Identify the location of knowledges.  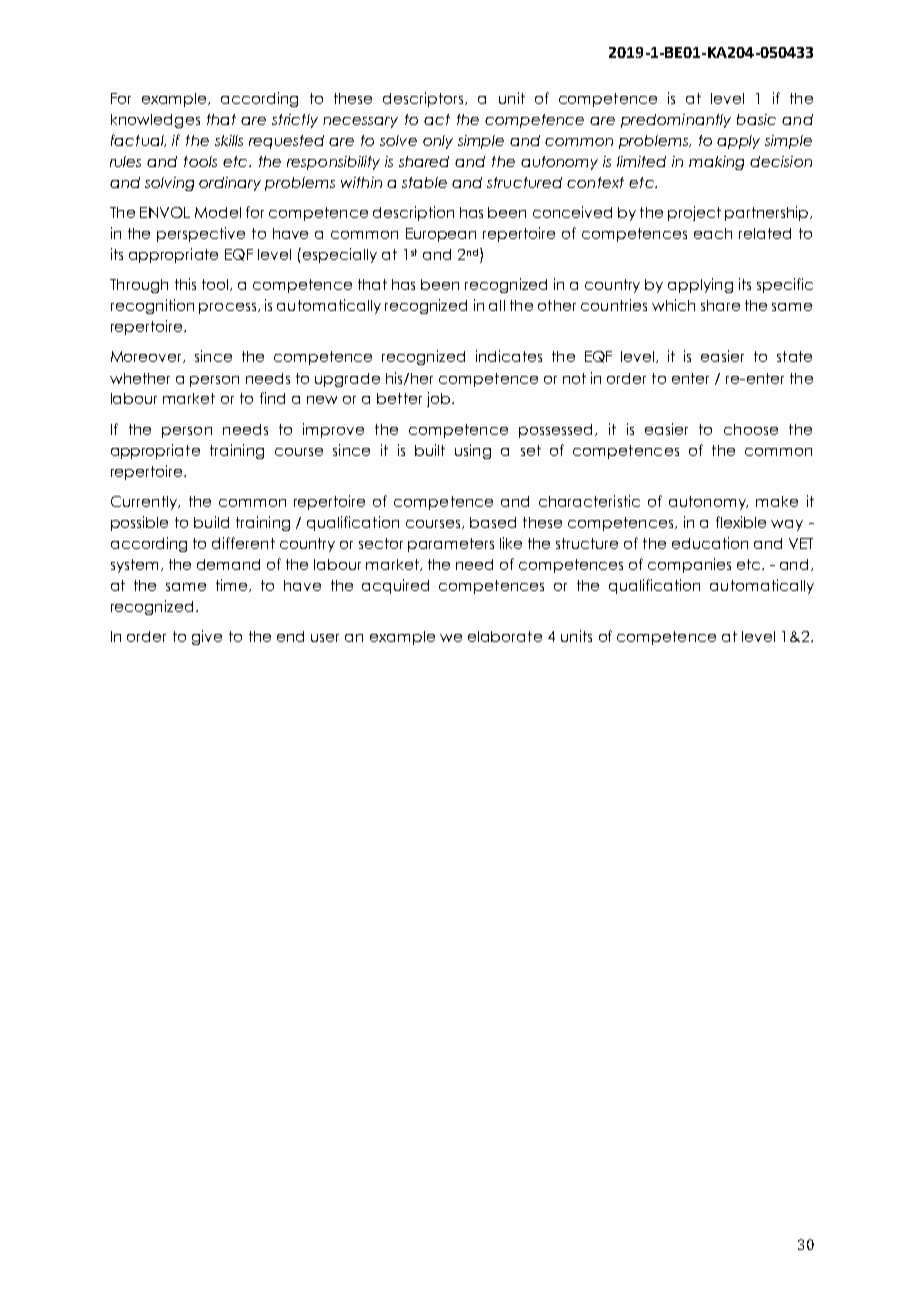
(155, 121).
